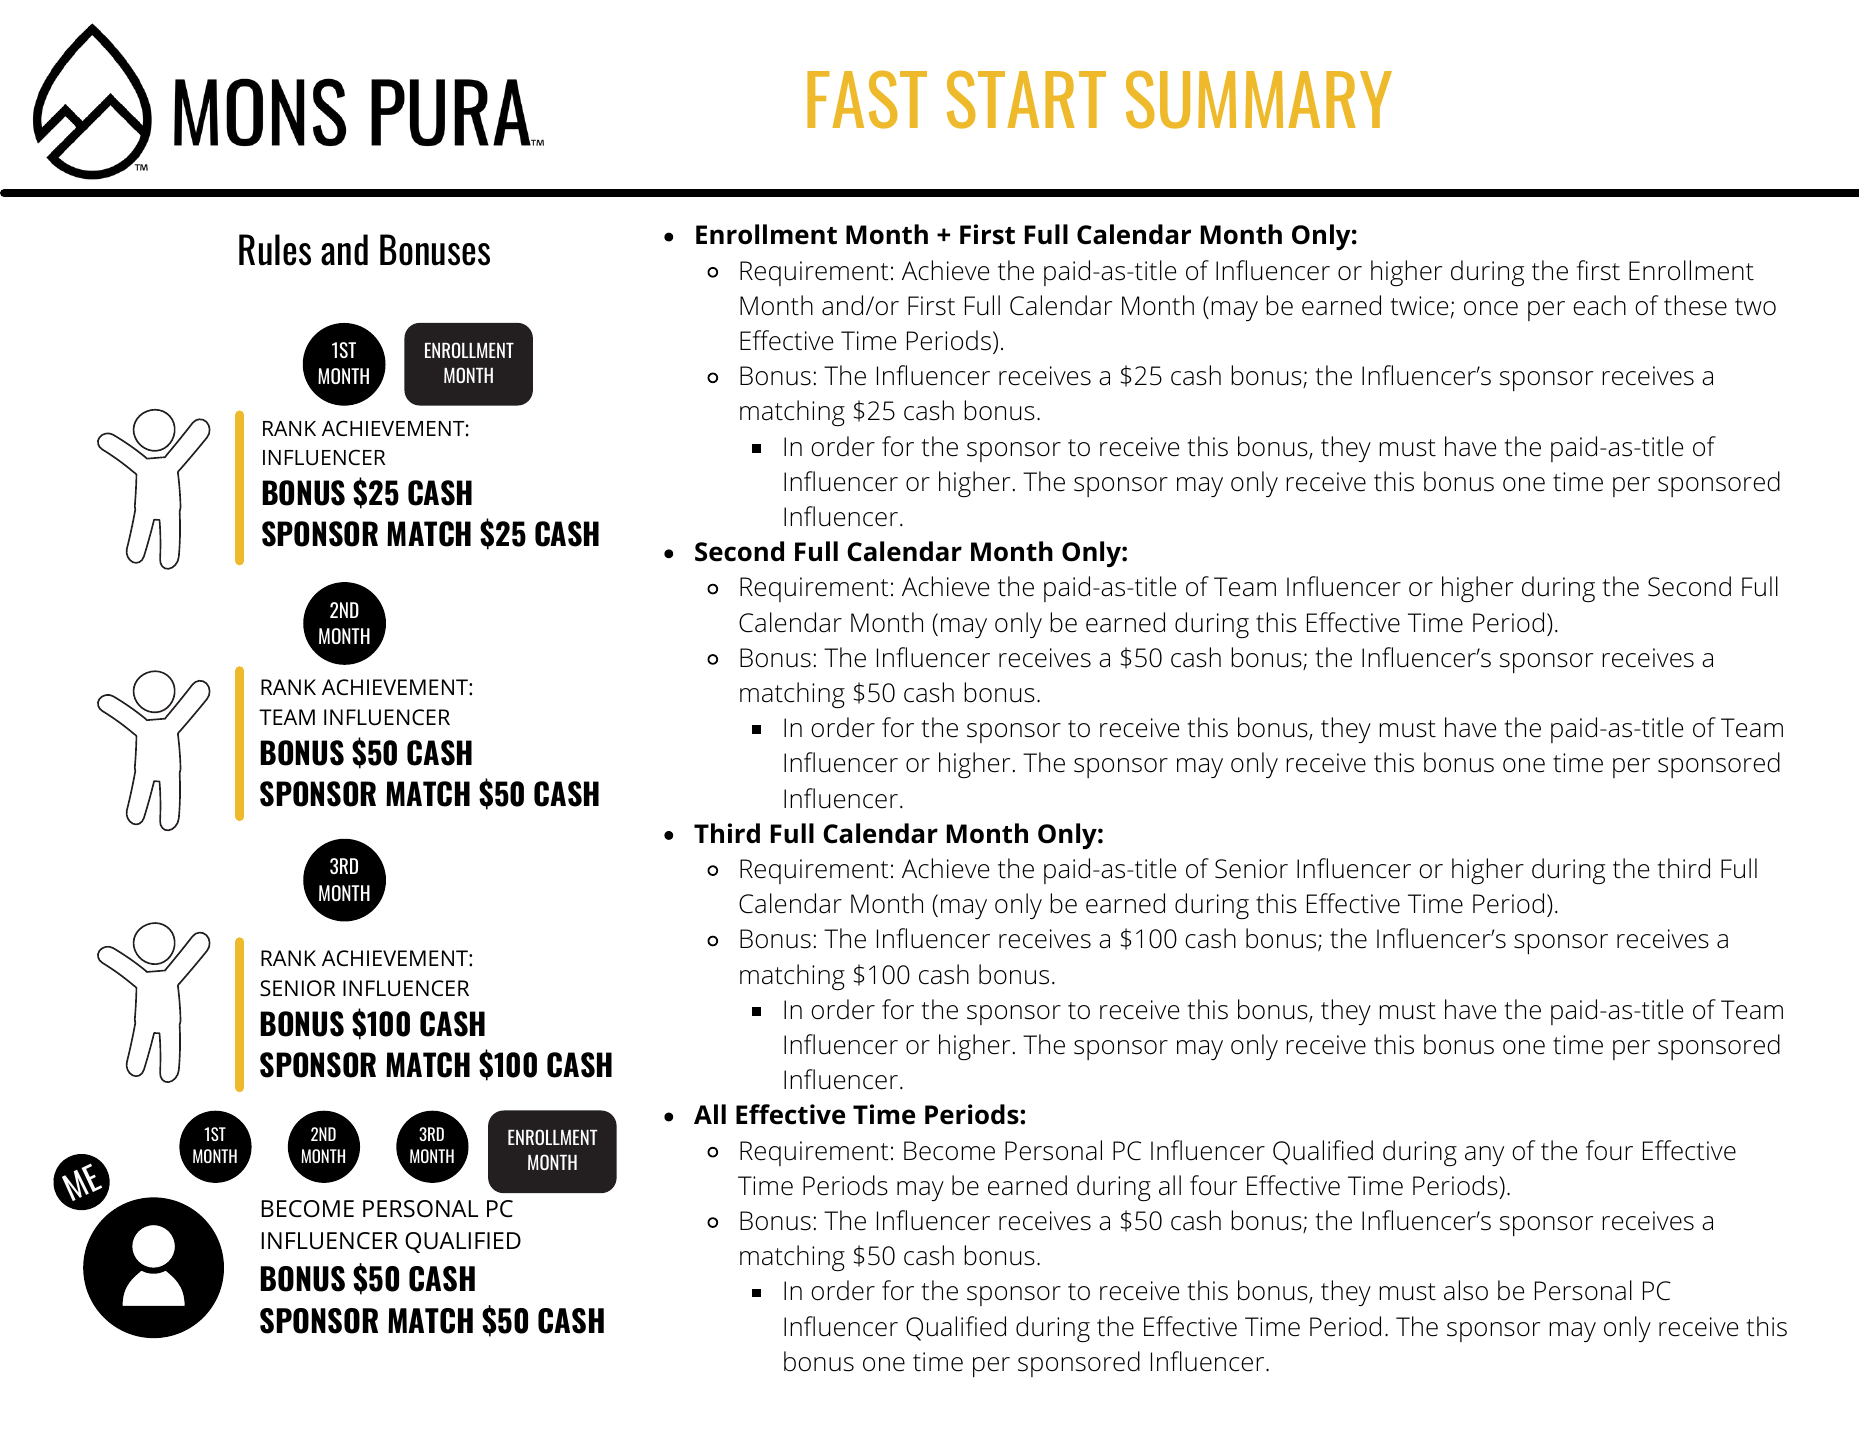 The image size is (1859, 1436). Describe the element at coordinates (1599, 305) in the page. I see `each` at that location.
